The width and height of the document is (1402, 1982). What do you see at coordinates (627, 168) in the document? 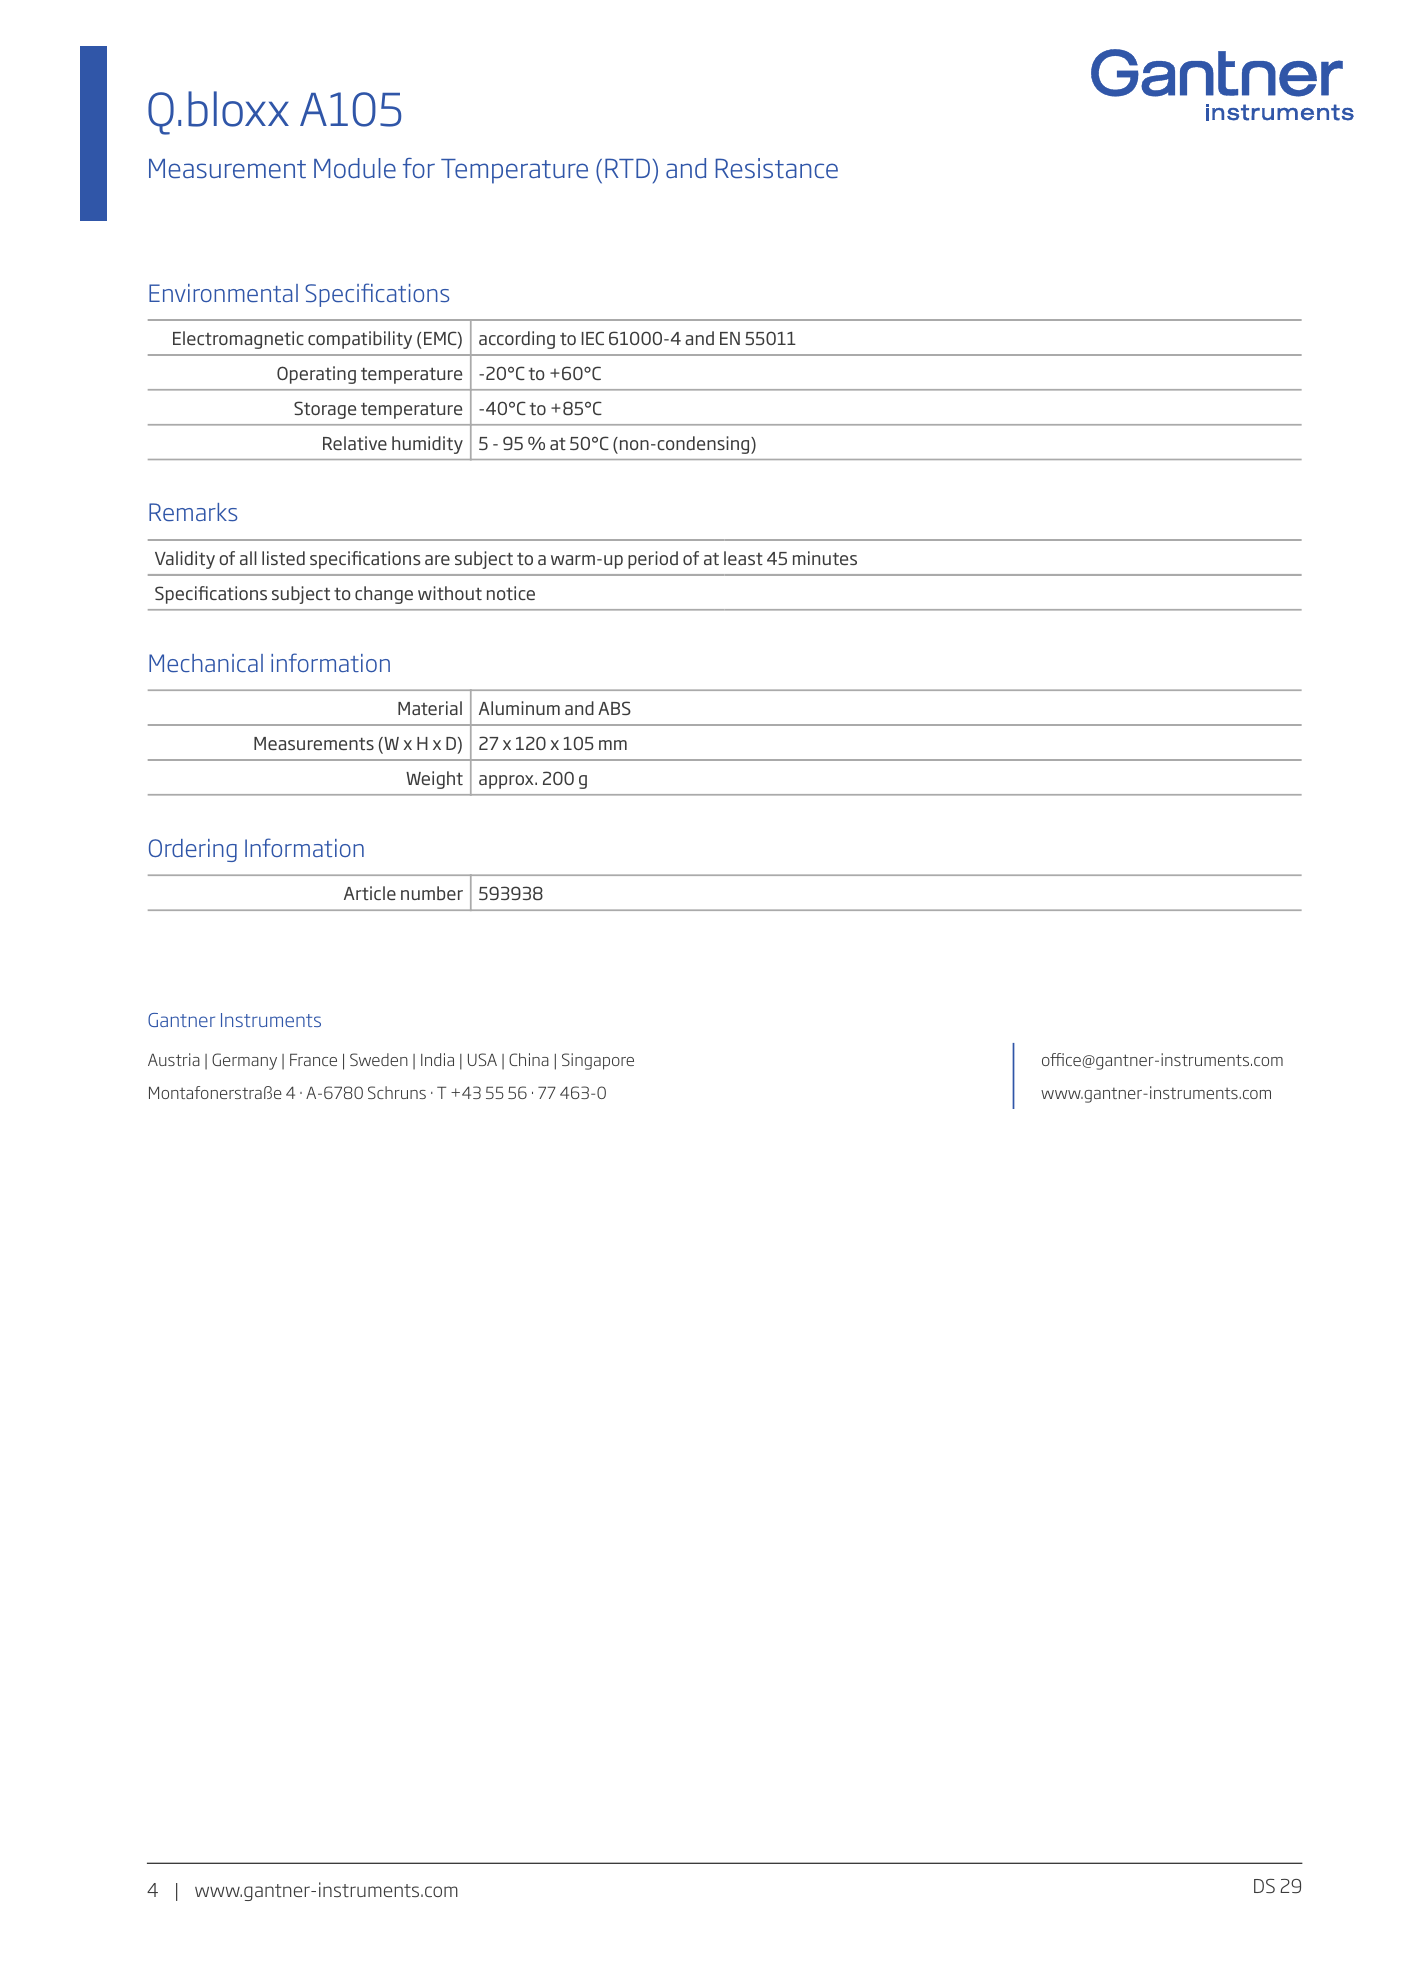
I see `RTD` at bounding box center [627, 168].
